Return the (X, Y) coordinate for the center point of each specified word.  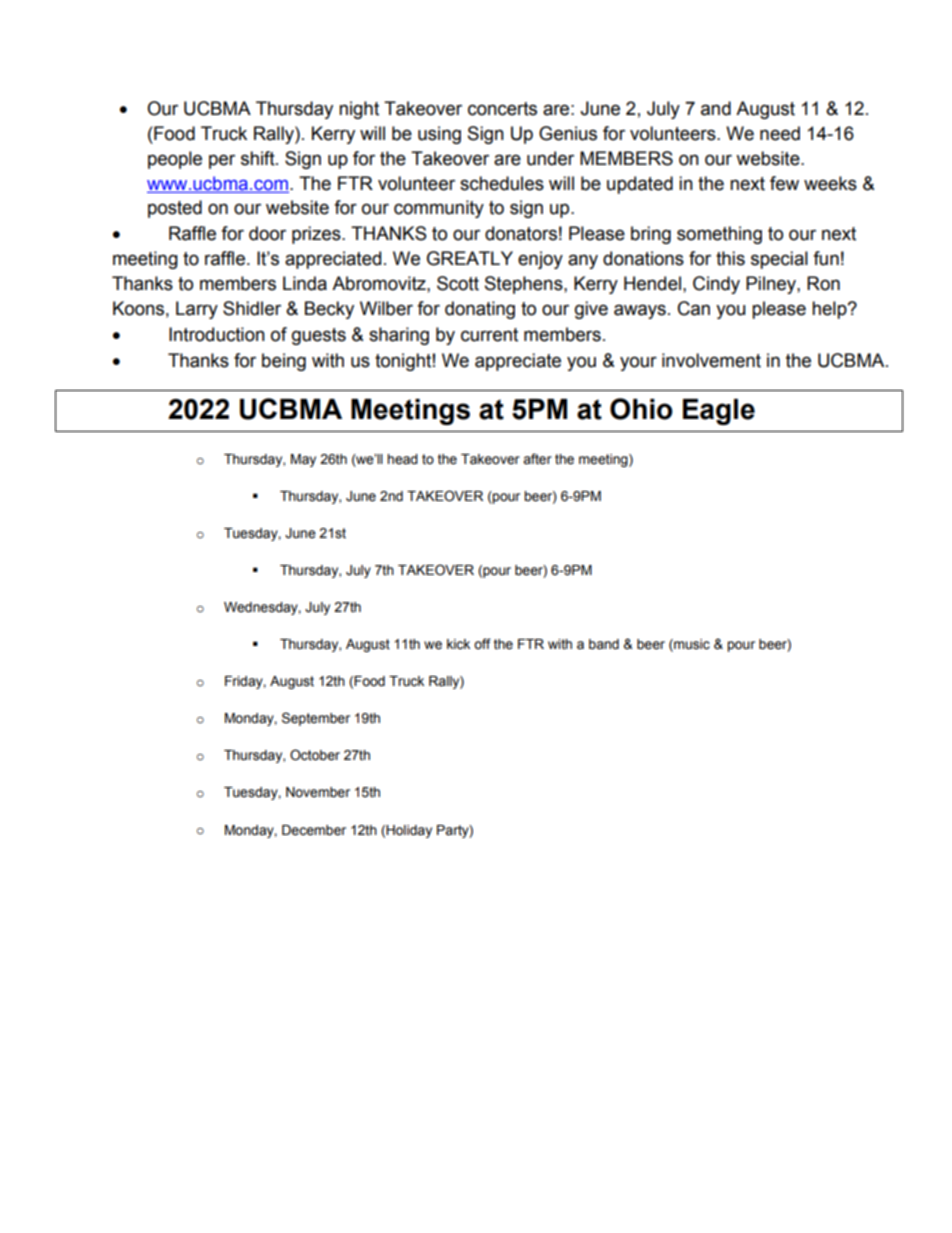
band (604, 644)
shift (259, 158)
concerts (502, 109)
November (318, 792)
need (780, 133)
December (314, 830)
